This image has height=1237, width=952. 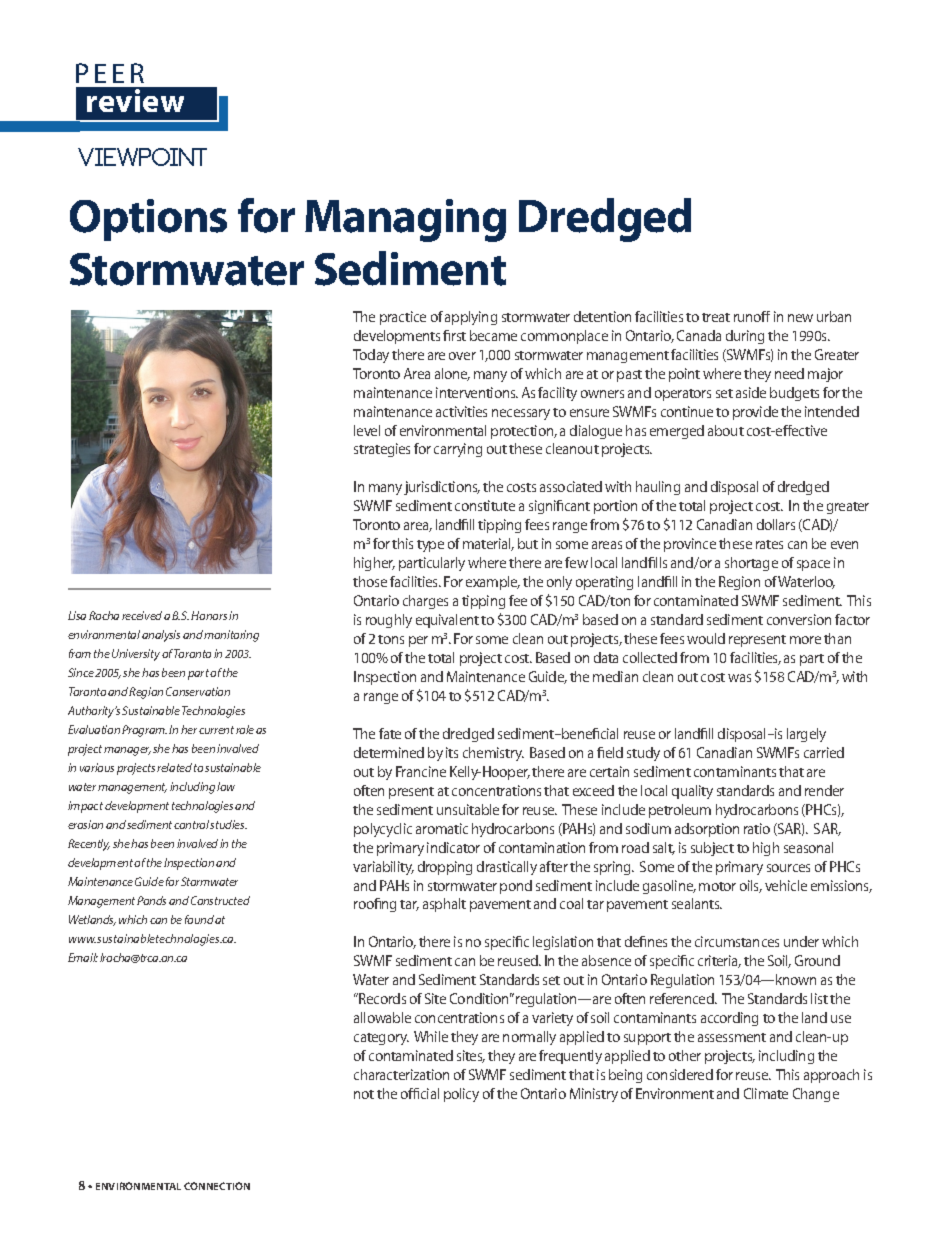 I want to click on runoff, so click(x=752, y=316).
